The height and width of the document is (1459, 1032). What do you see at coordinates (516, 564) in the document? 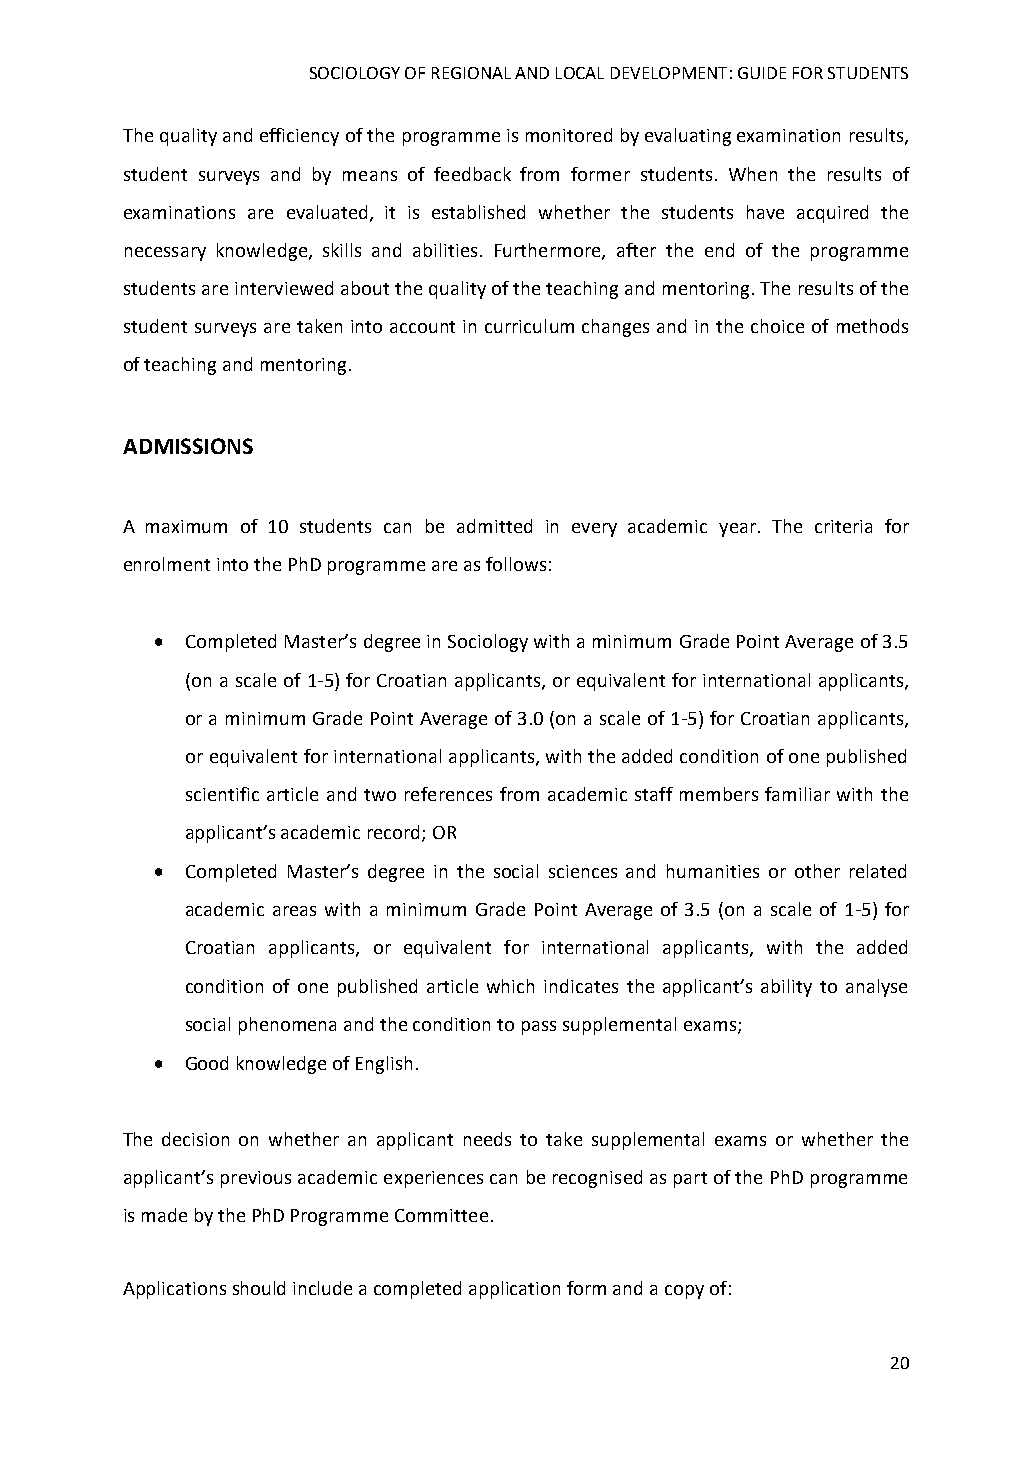
I see `follows` at bounding box center [516, 564].
